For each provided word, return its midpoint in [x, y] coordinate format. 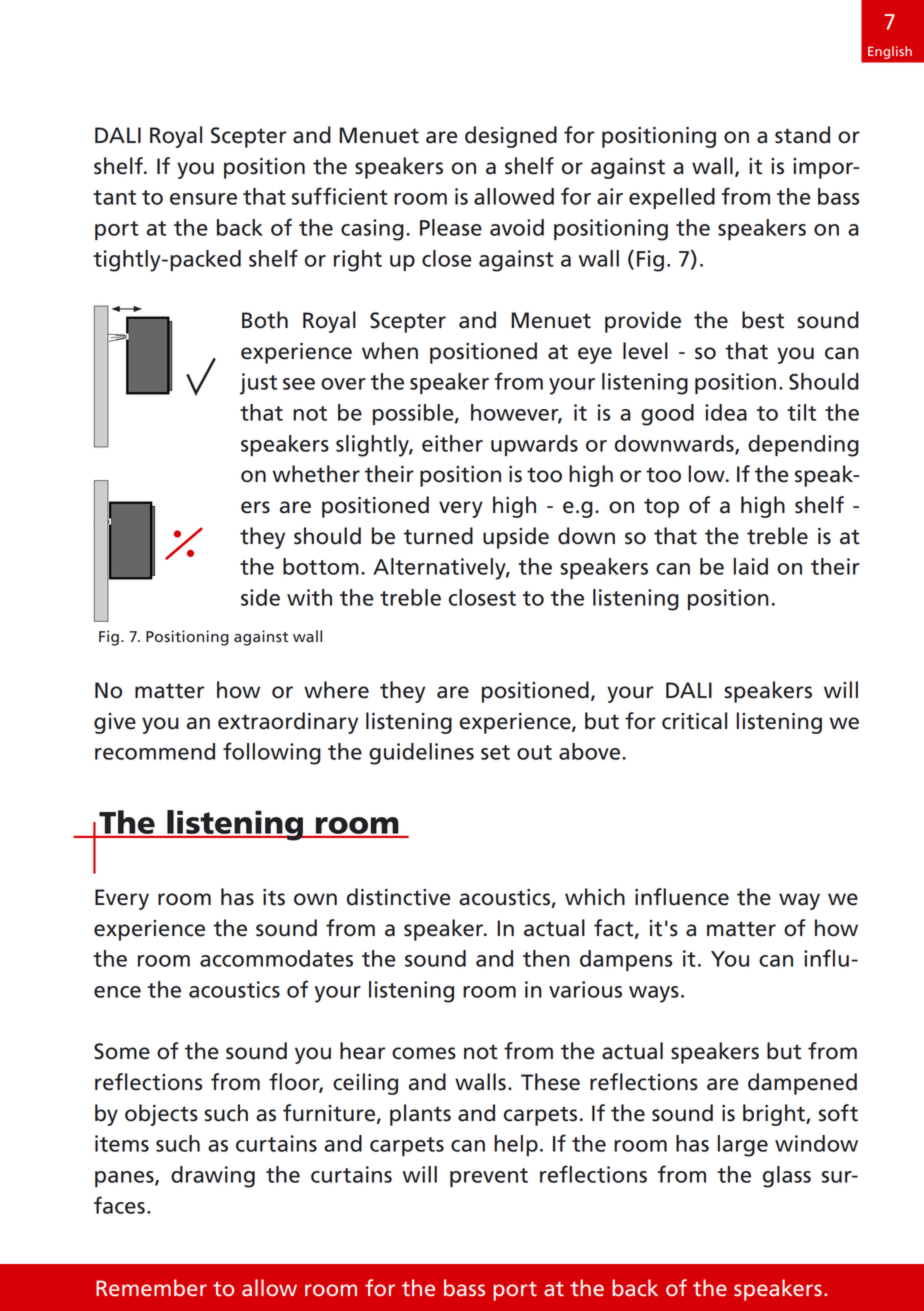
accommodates [276, 958]
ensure [203, 199]
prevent [489, 1177]
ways [654, 994]
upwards [534, 445]
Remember [151, 1288]
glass [787, 1177]
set [495, 752]
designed [511, 137]
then [546, 958]
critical [694, 721]
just [258, 384]
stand [802, 135]
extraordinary [288, 723]
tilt [801, 412]
